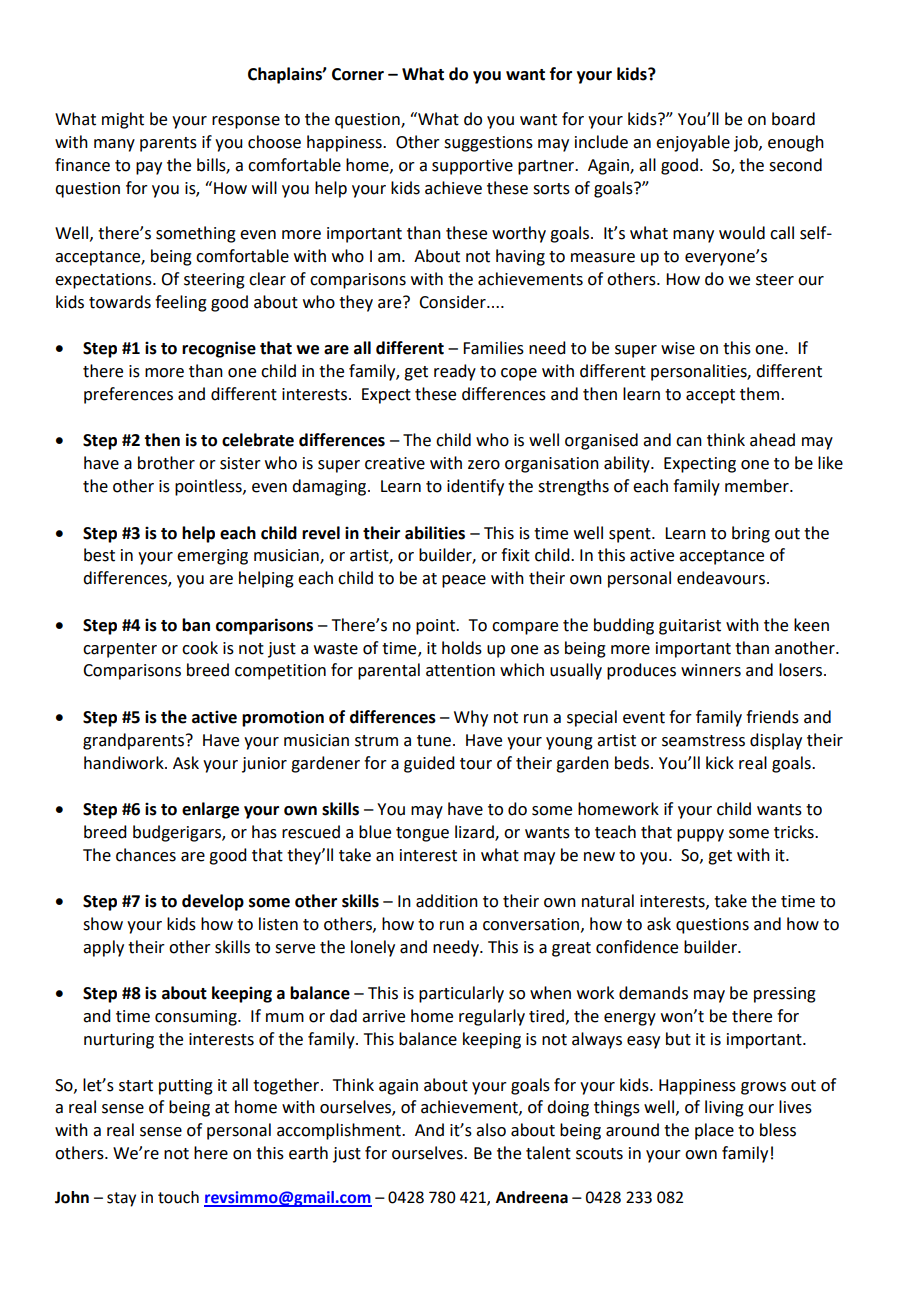 The image size is (924, 1308). What do you see at coordinates (714, 1131) in the screenshot?
I see `place` at bounding box center [714, 1131].
